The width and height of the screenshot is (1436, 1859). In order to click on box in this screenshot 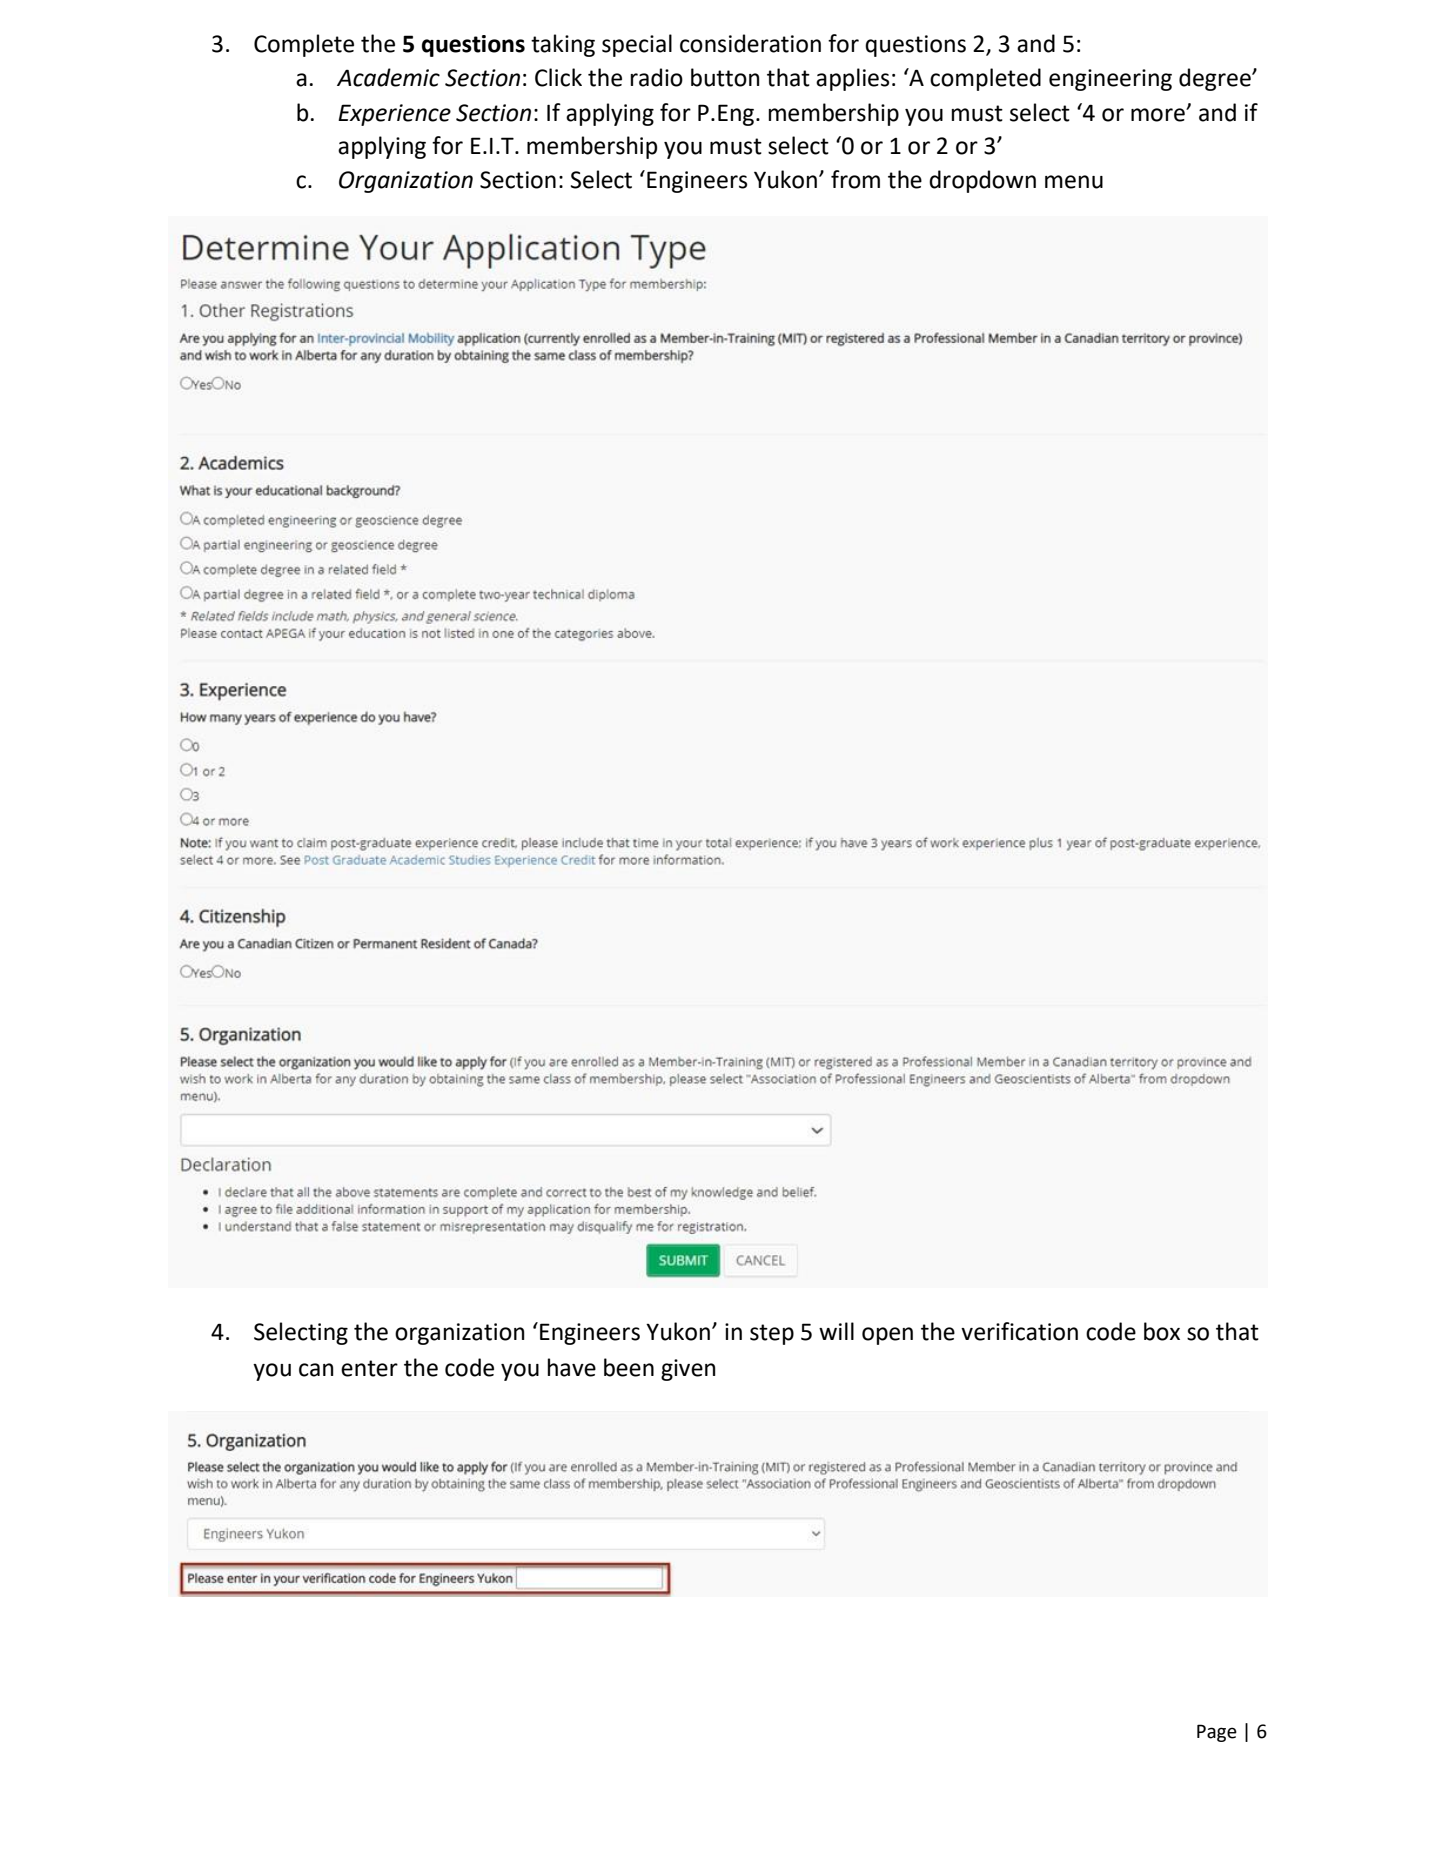, I will do `click(1162, 1331)`.
